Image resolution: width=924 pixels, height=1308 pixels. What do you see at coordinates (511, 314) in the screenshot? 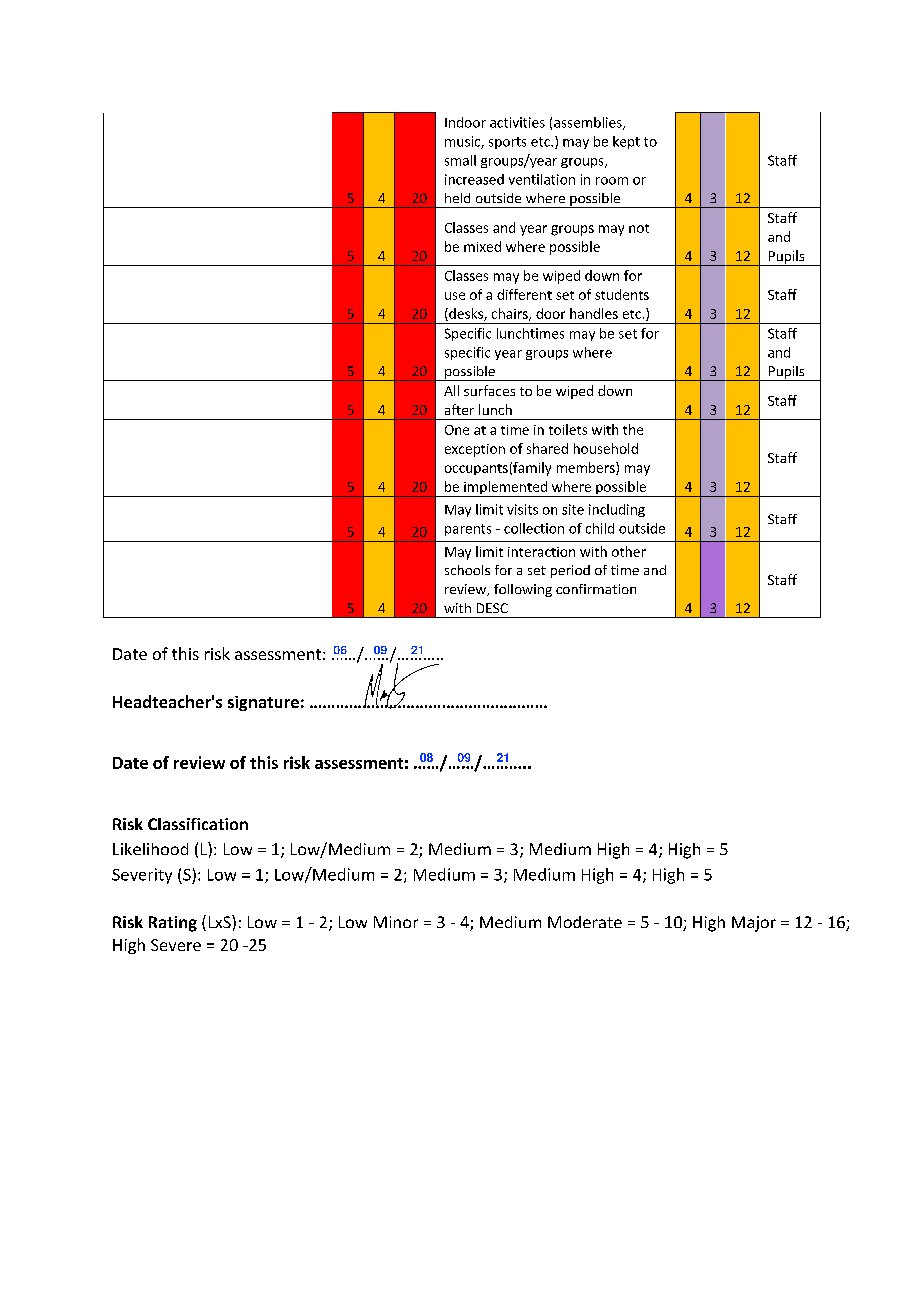
I see `chairs` at bounding box center [511, 314].
